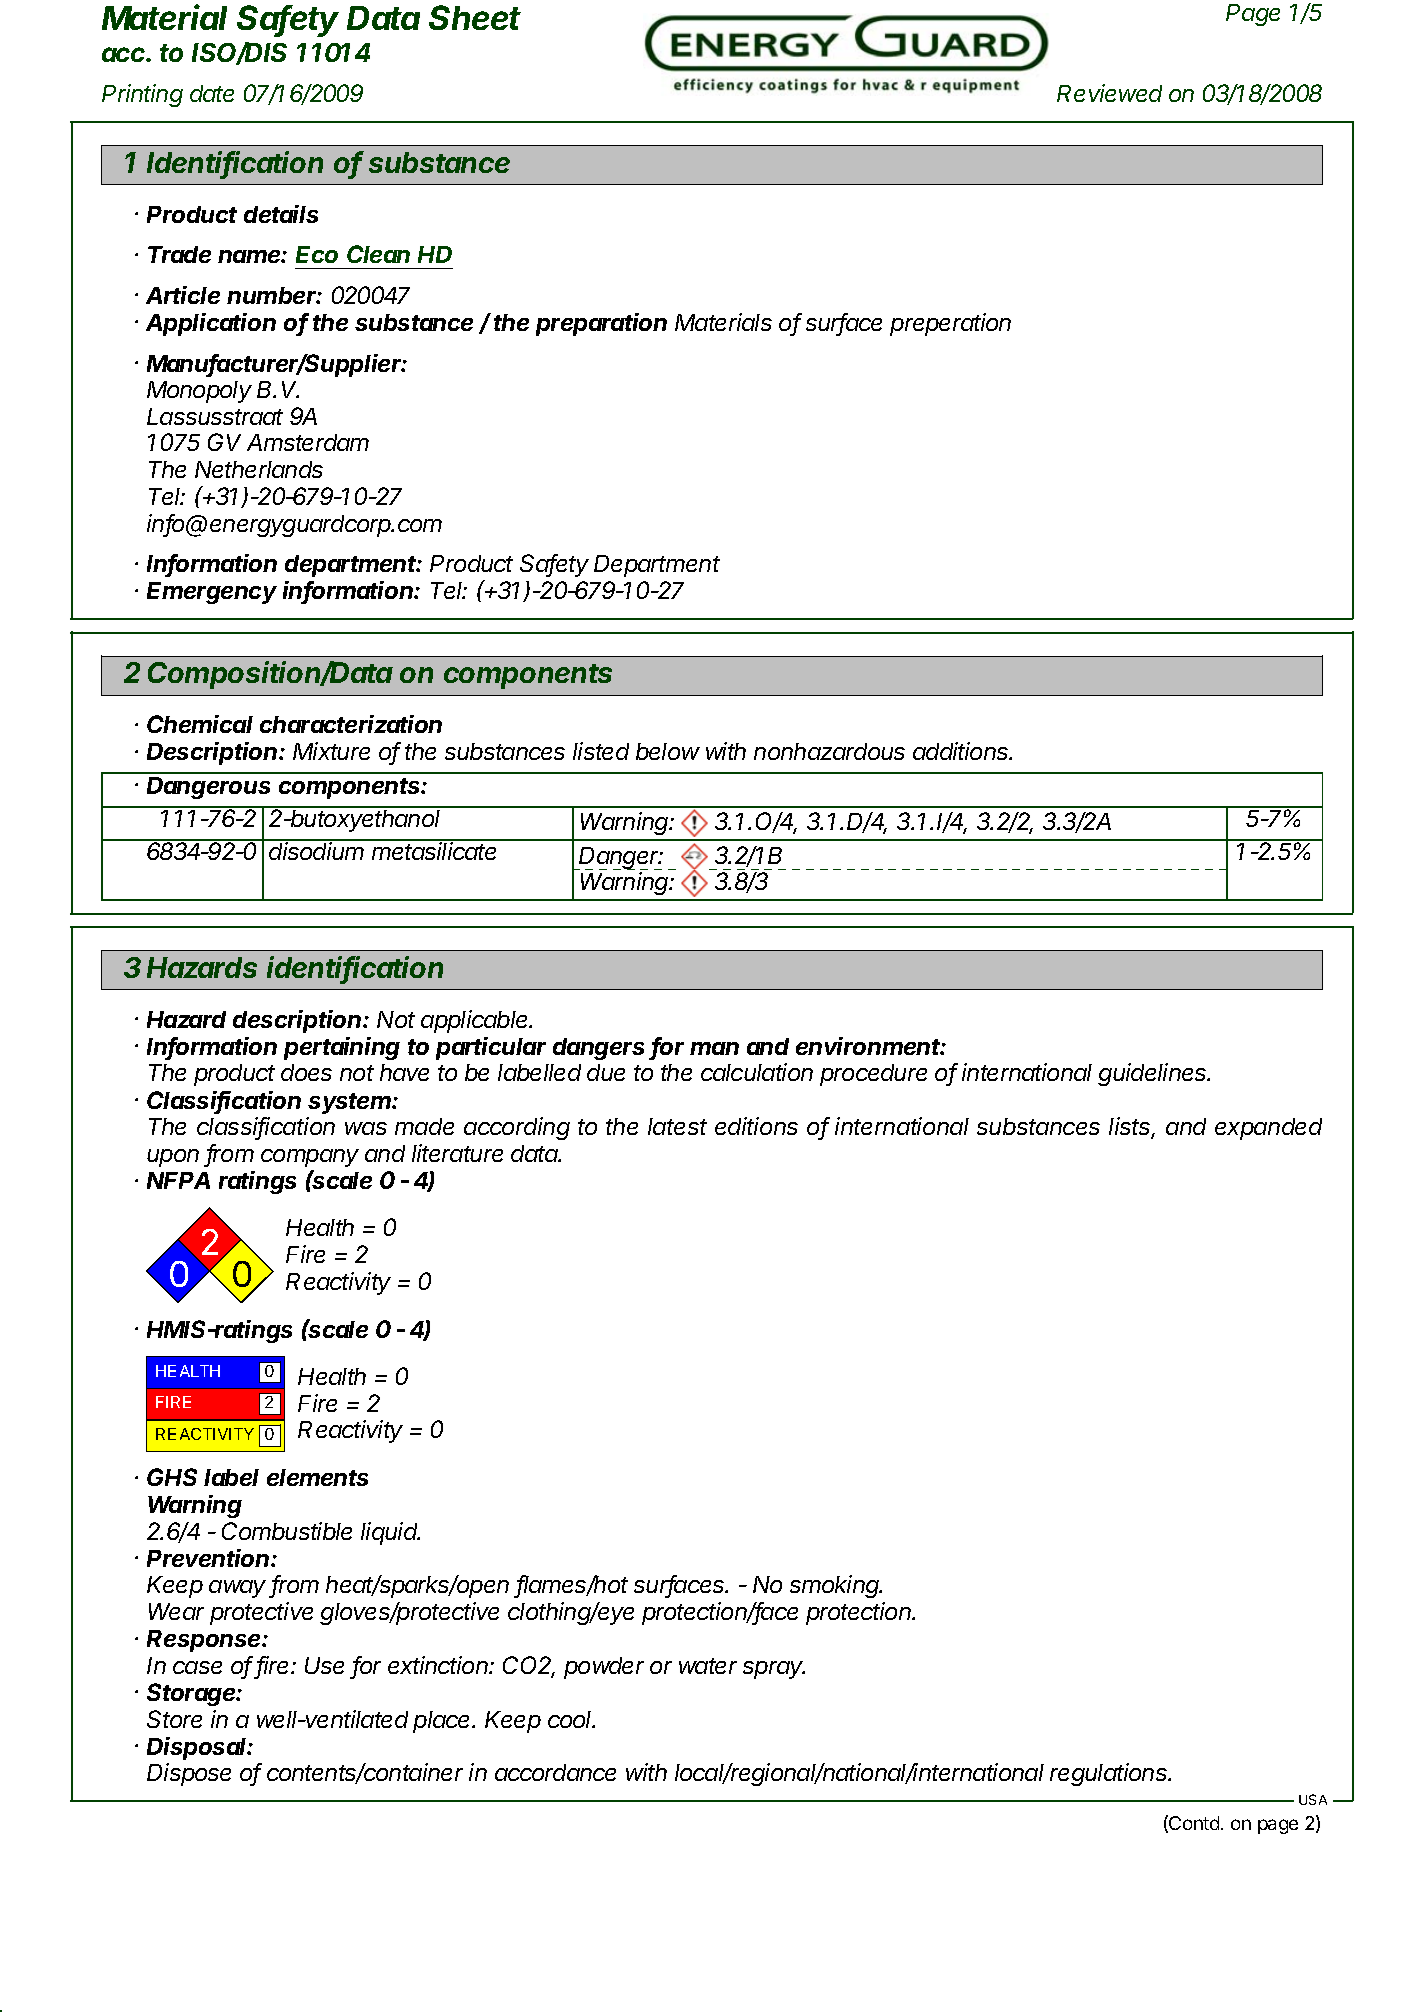  Describe the element at coordinates (475, 17) in the image. I see `Sheet` at that location.
